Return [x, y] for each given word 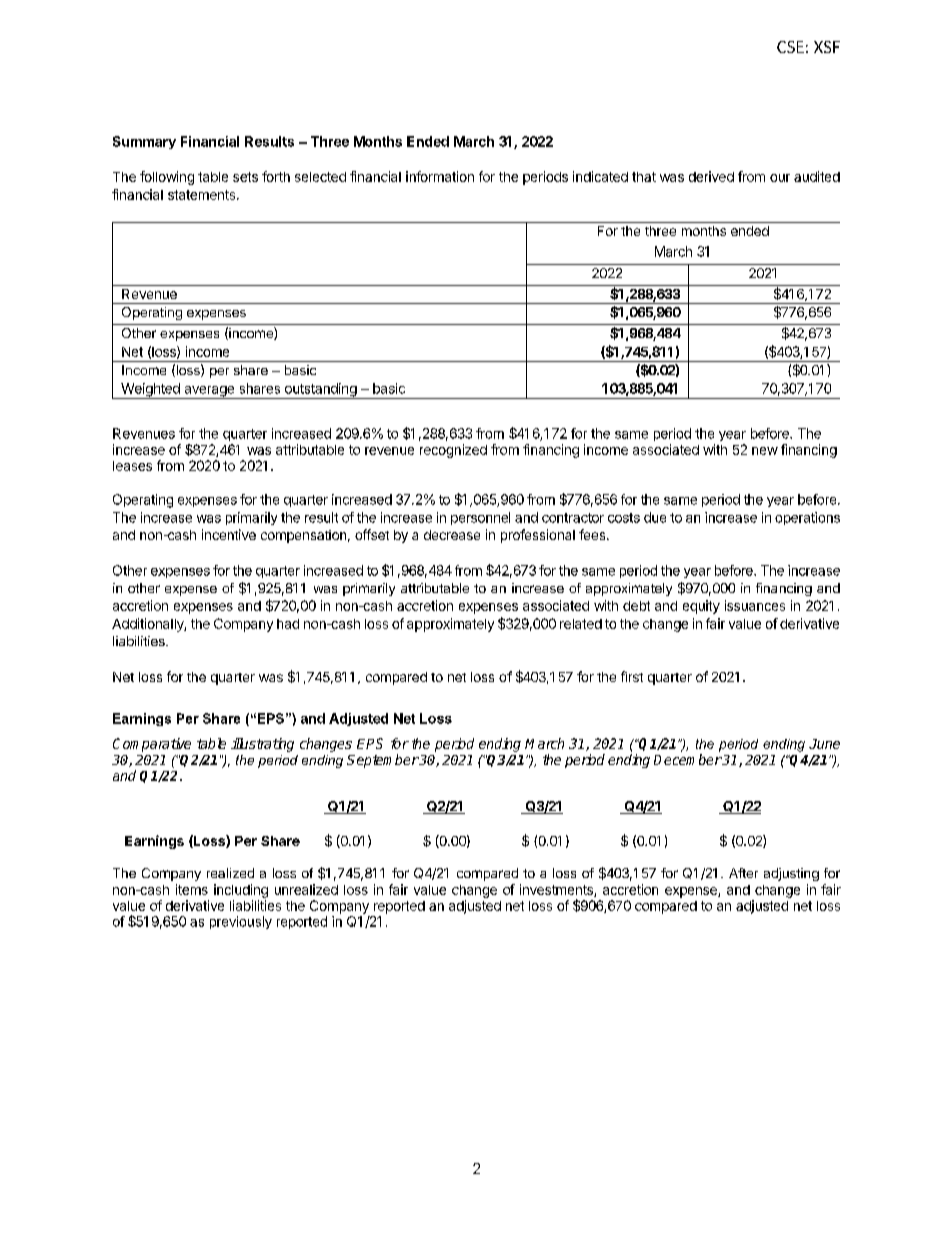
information [440, 176]
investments [557, 890]
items [192, 889]
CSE [790, 47]
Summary [144, 142]
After [743, 873]
